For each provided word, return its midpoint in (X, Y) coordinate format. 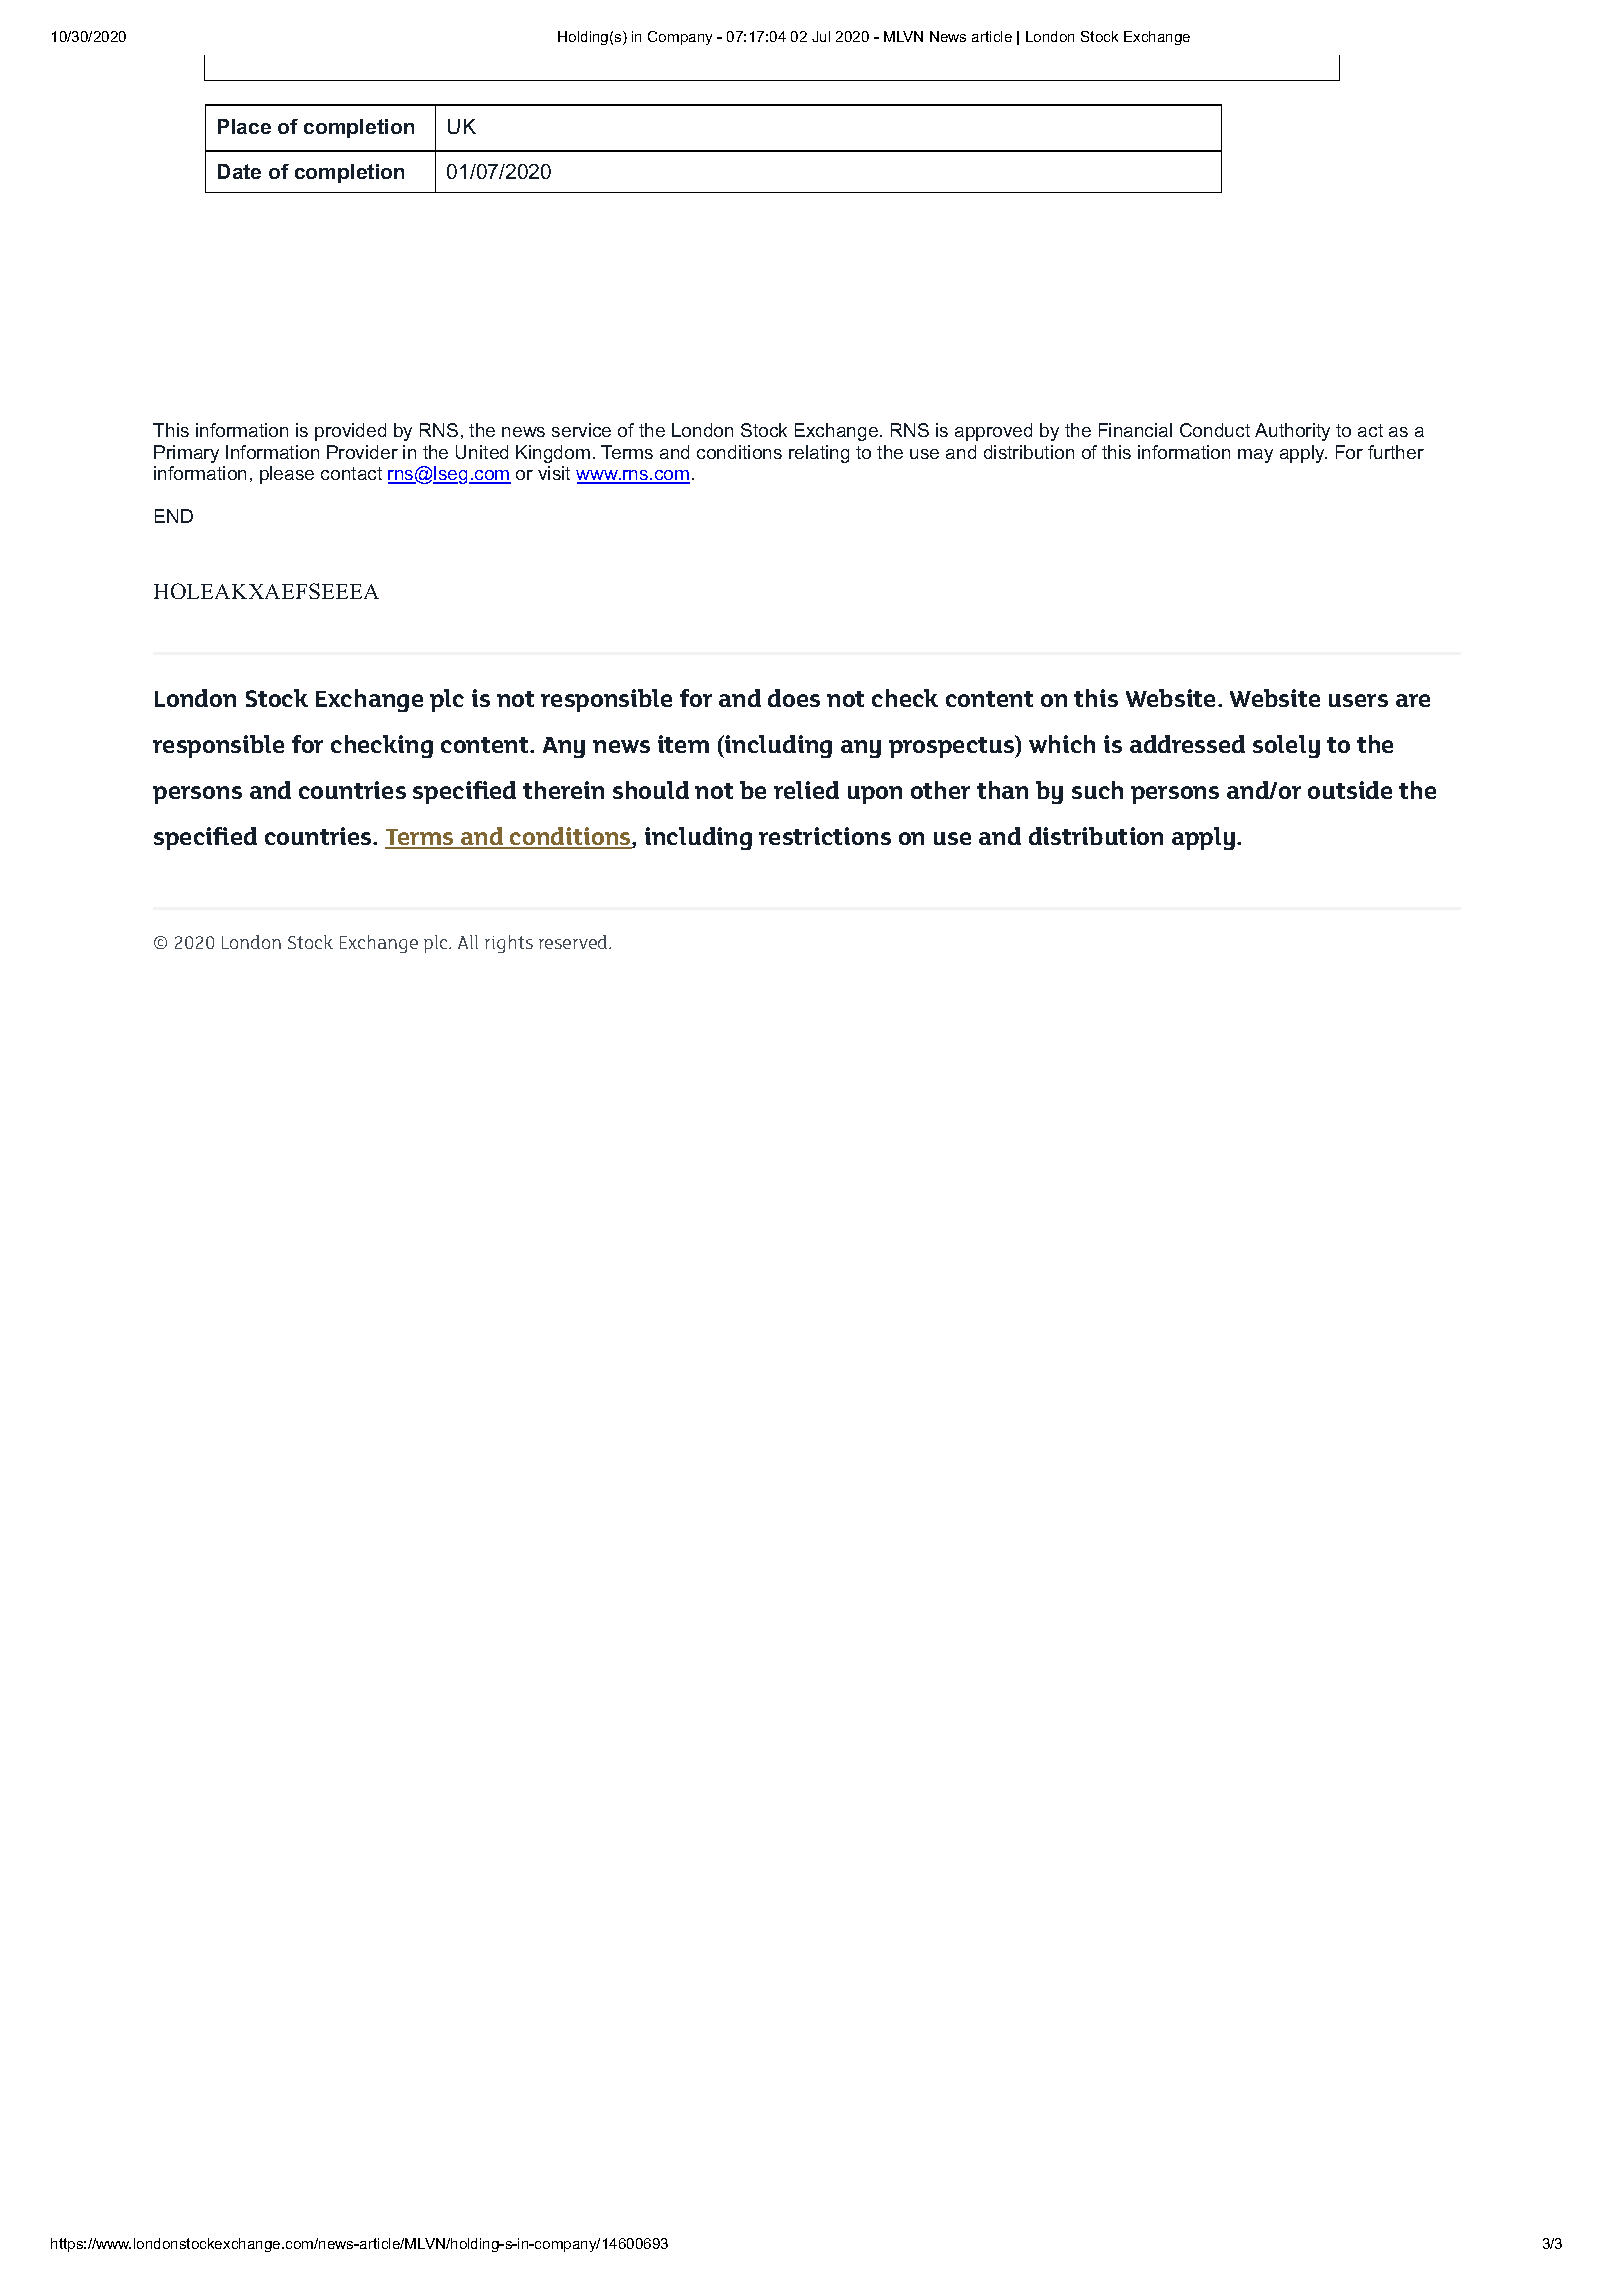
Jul (821, 36)
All (468, 942)
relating (819, 454)
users (1358, 700)
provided (350, 432)
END (174, 516)
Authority (1292, 432)
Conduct (1215, 430)
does (794, 698)
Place (244, 126)
